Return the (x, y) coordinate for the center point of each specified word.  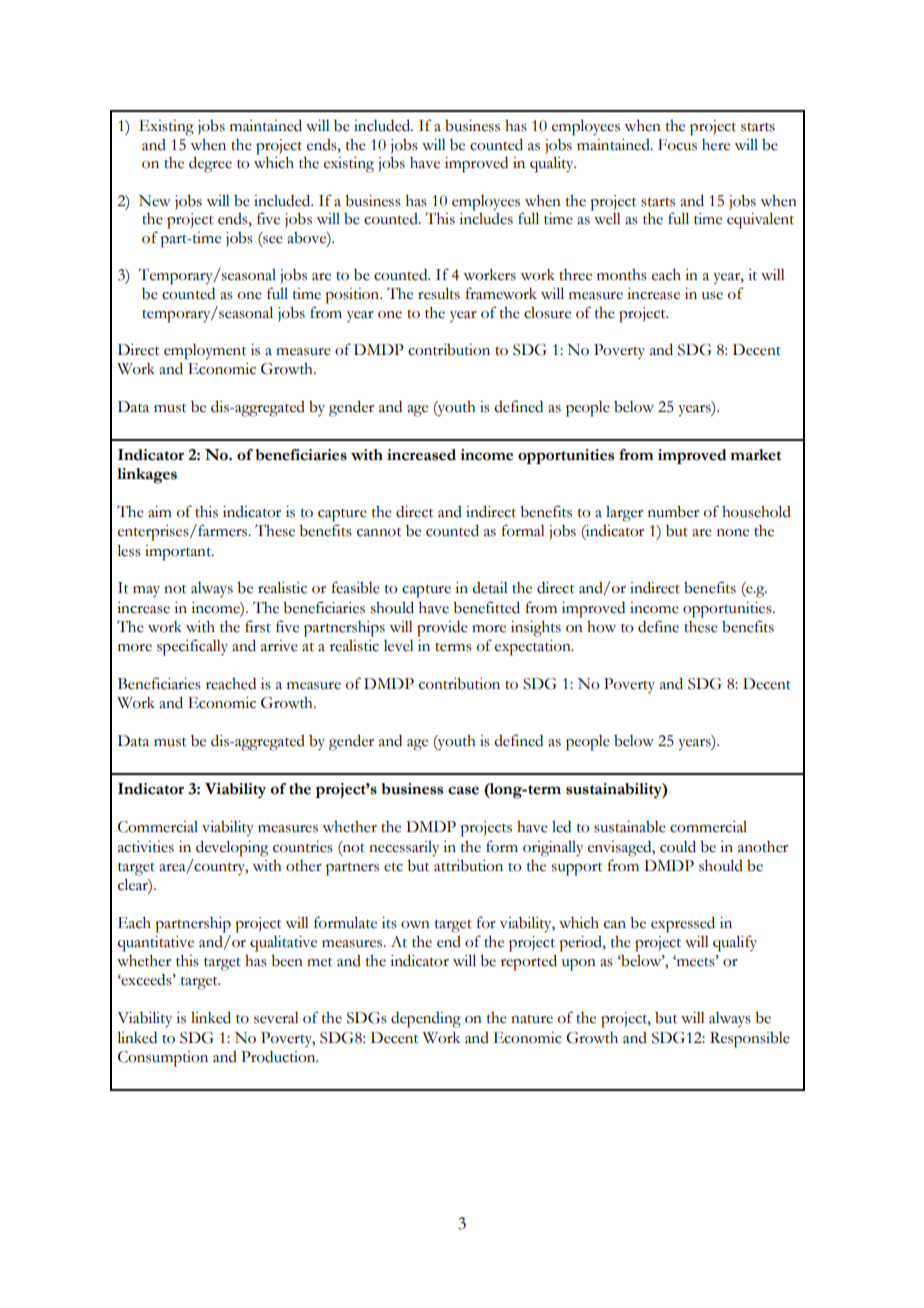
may (146, 591)
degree (210, 165)
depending (426, 1020)
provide (442, 629)
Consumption (163, 1059)
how (601, 627)
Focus (677, 145)
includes (486, 219)
